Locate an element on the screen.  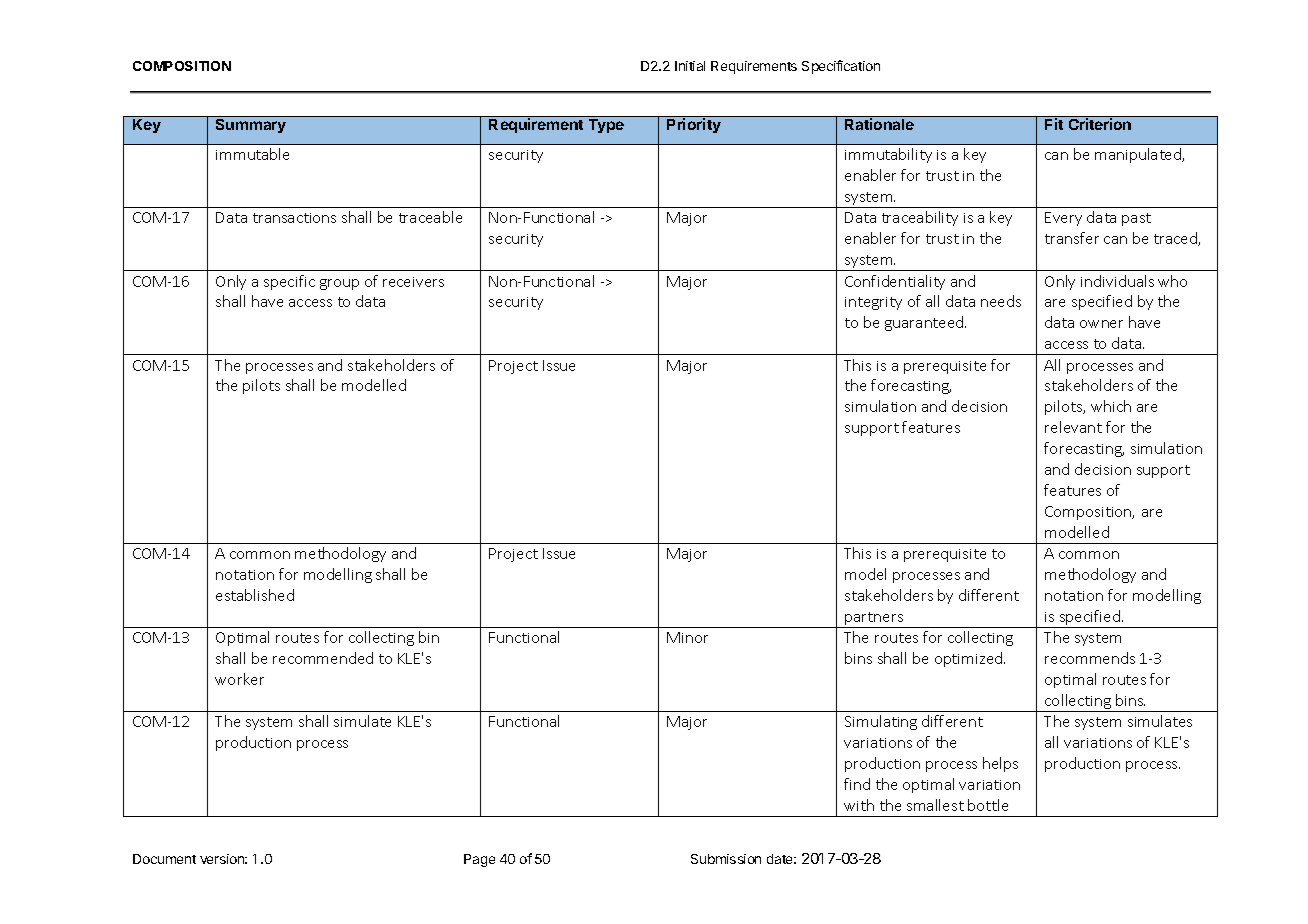
owner is located at coordinates (1101, 324).
